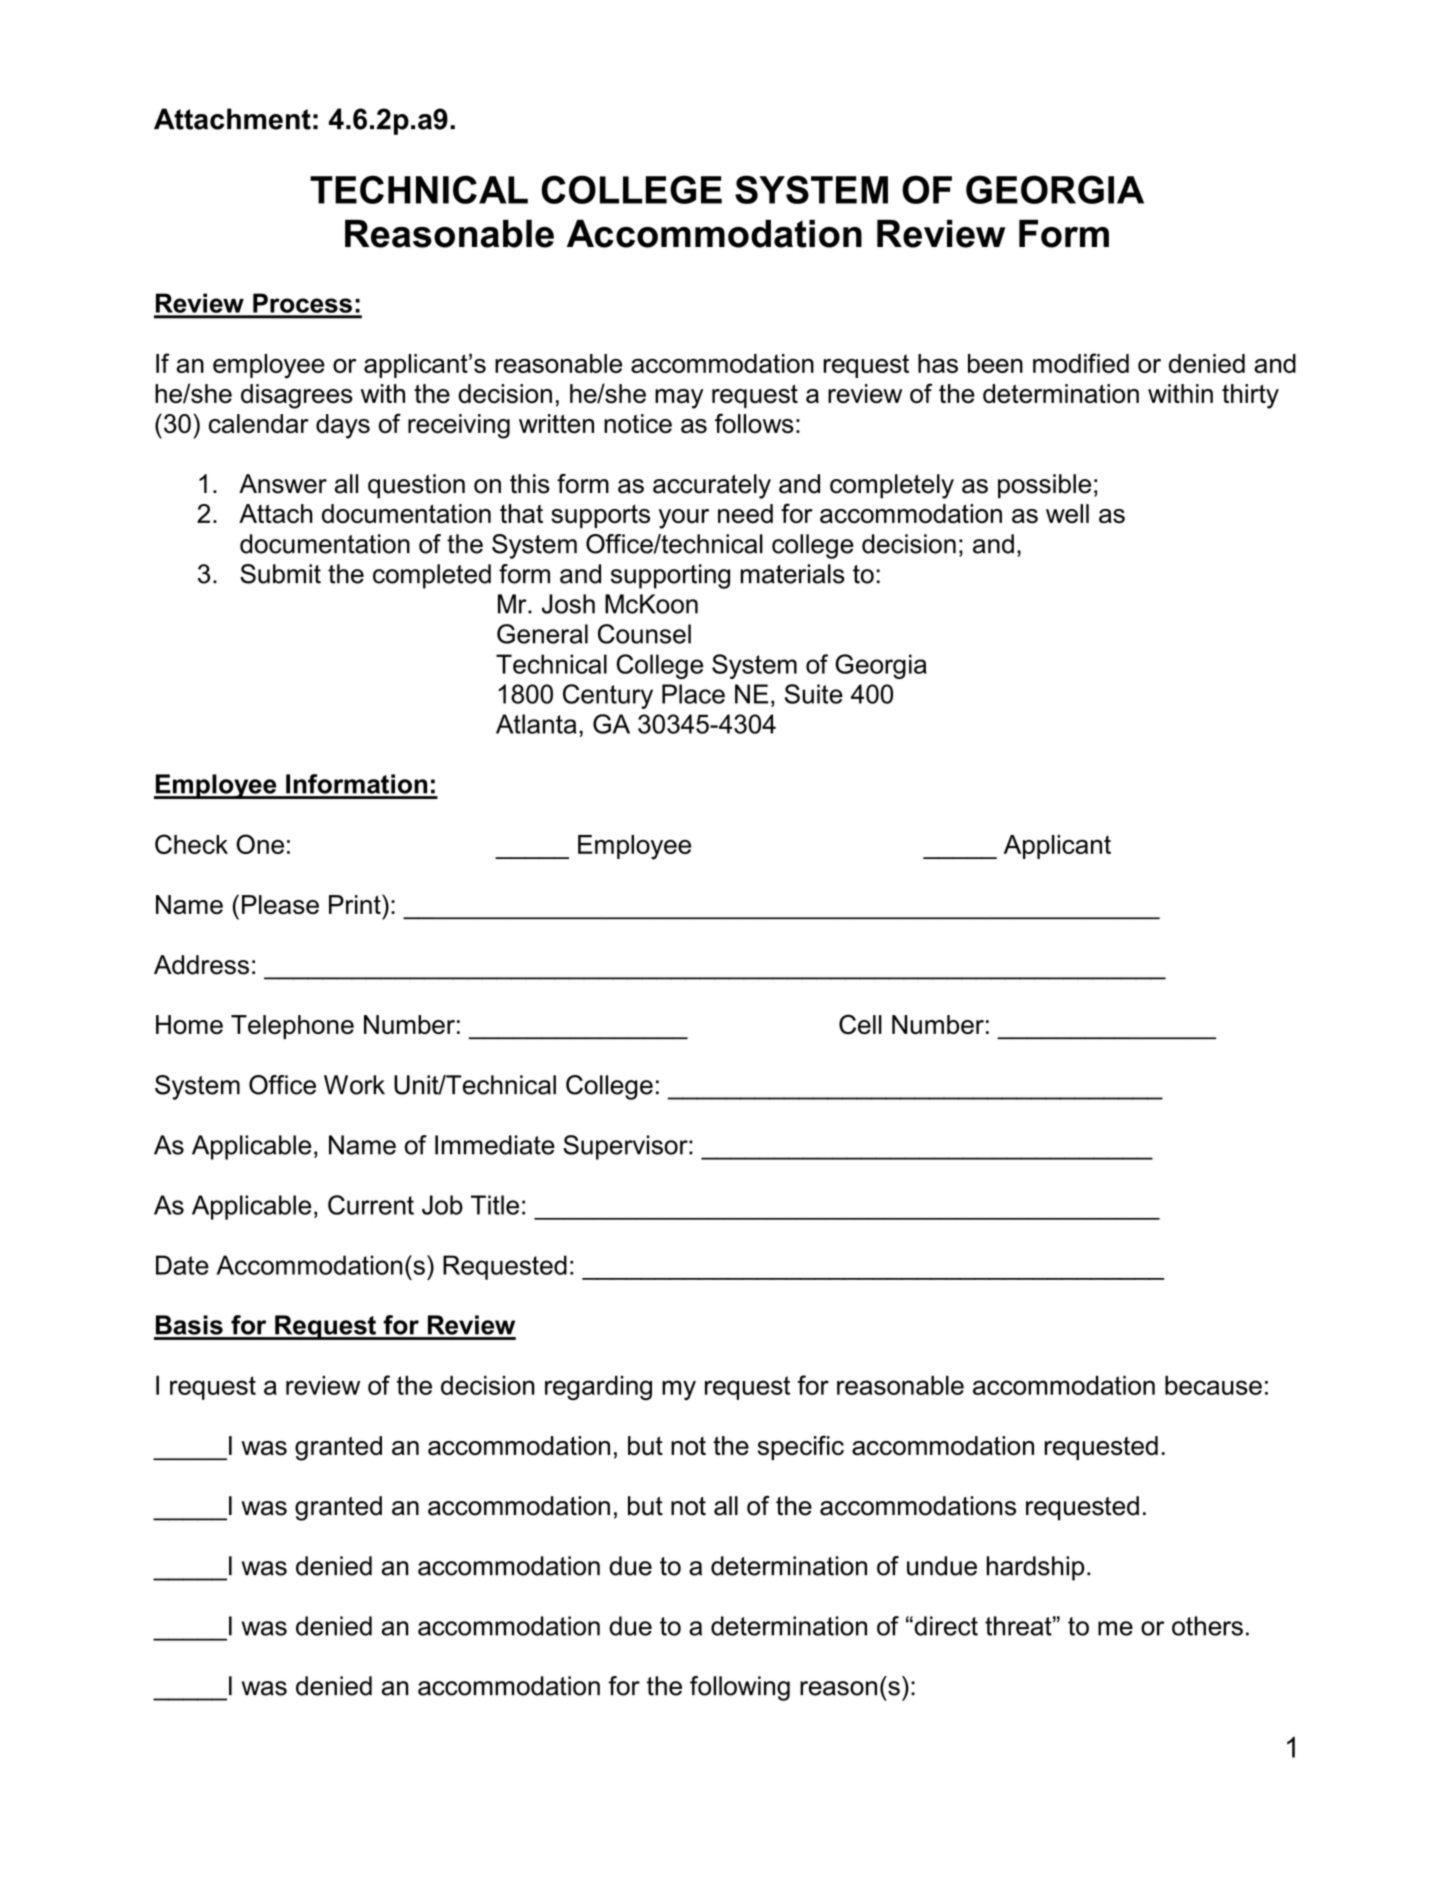 The height and width of the image is (1882, 1454). I want to click on undue, so click(942, 1566).
